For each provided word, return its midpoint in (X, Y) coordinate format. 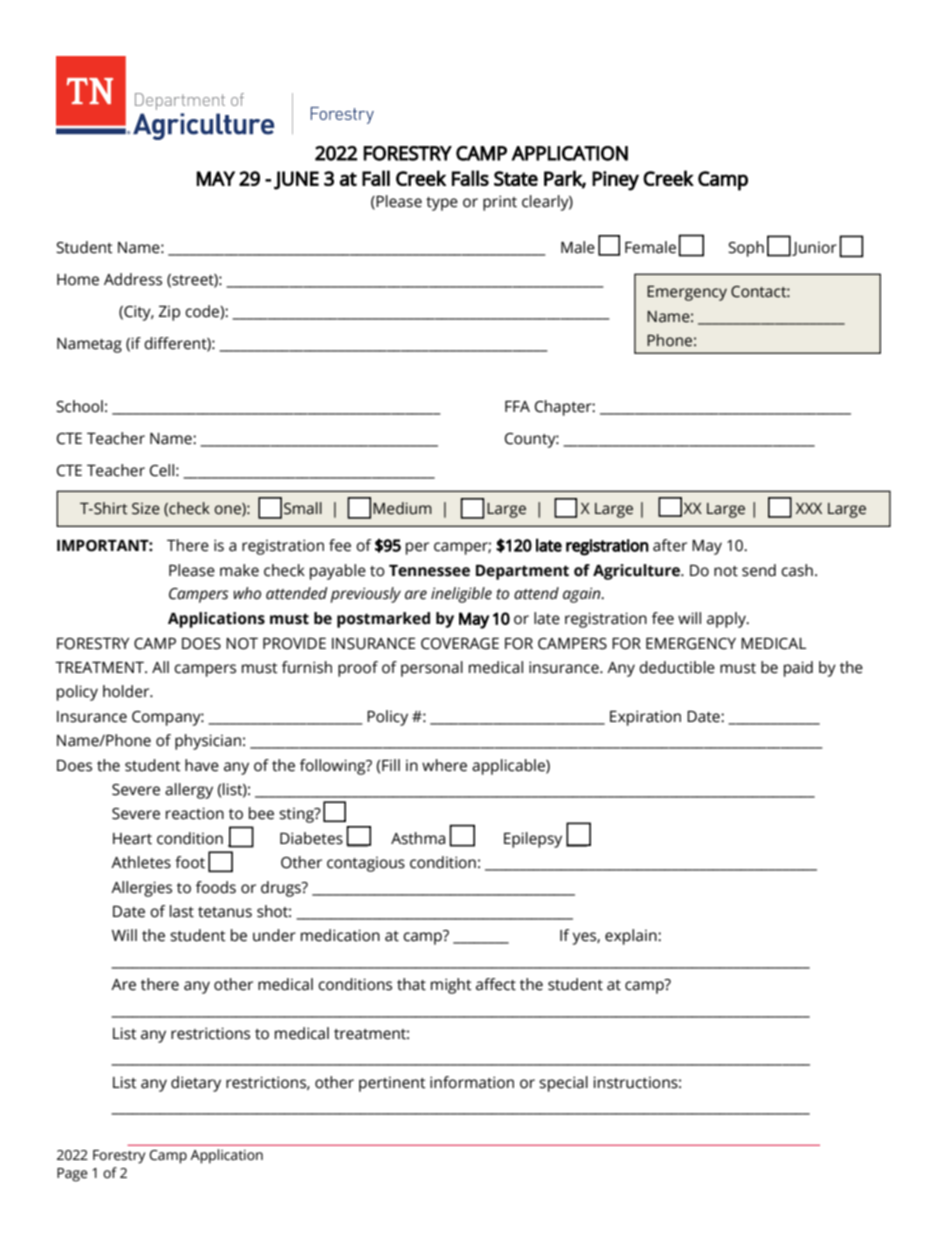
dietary (196, 1084)
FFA (517, 406)
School (79, 406)
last (182, 911)
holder (127, 691)
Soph (746, 249)
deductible (677, 667)
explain (632, 937)
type (442, 204)
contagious (366, 864)
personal (432, 669)
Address (133, 279)
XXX (809, 508)
